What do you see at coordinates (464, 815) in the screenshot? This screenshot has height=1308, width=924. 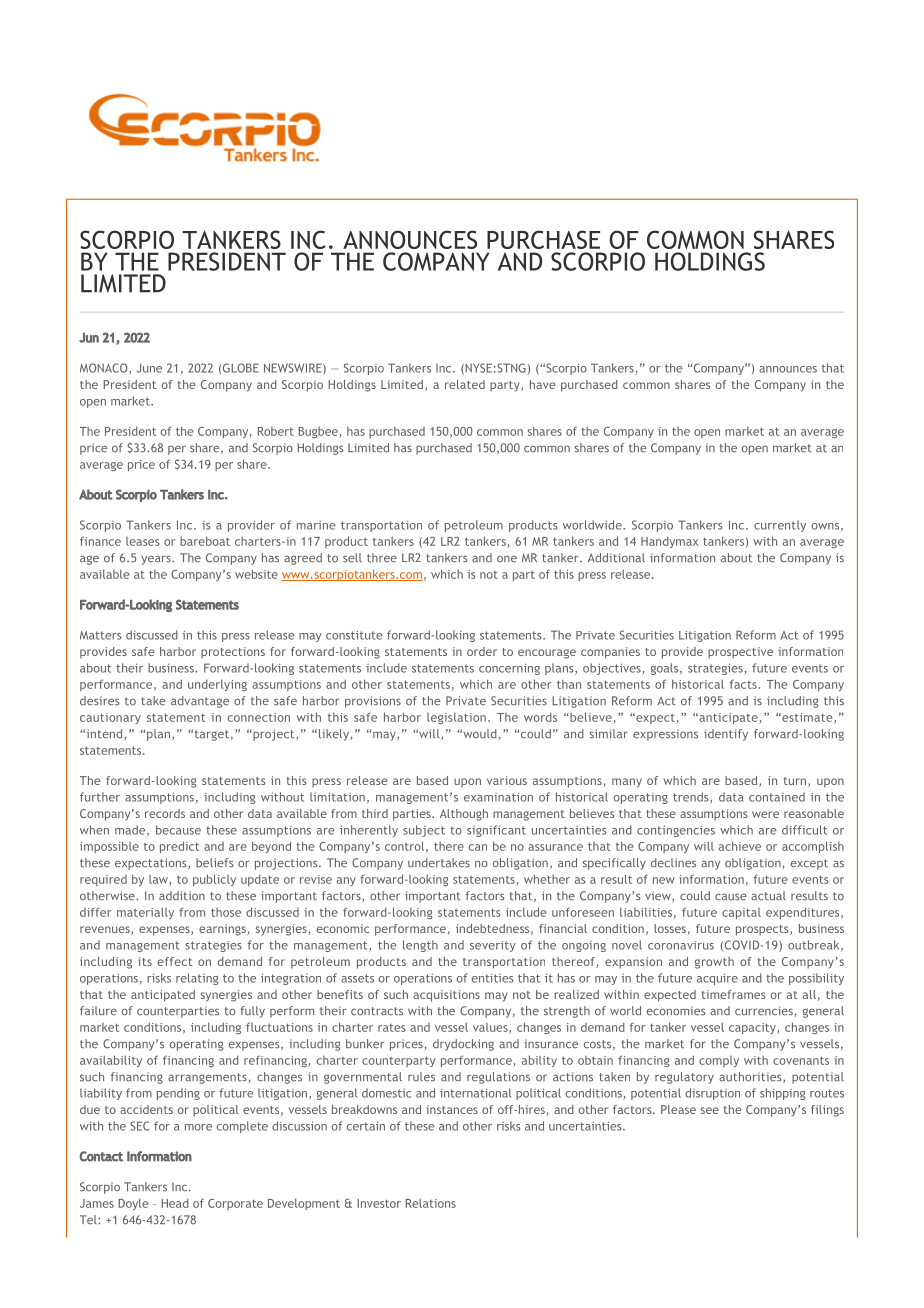 I see `Although` at bounding box center [464, 815].
